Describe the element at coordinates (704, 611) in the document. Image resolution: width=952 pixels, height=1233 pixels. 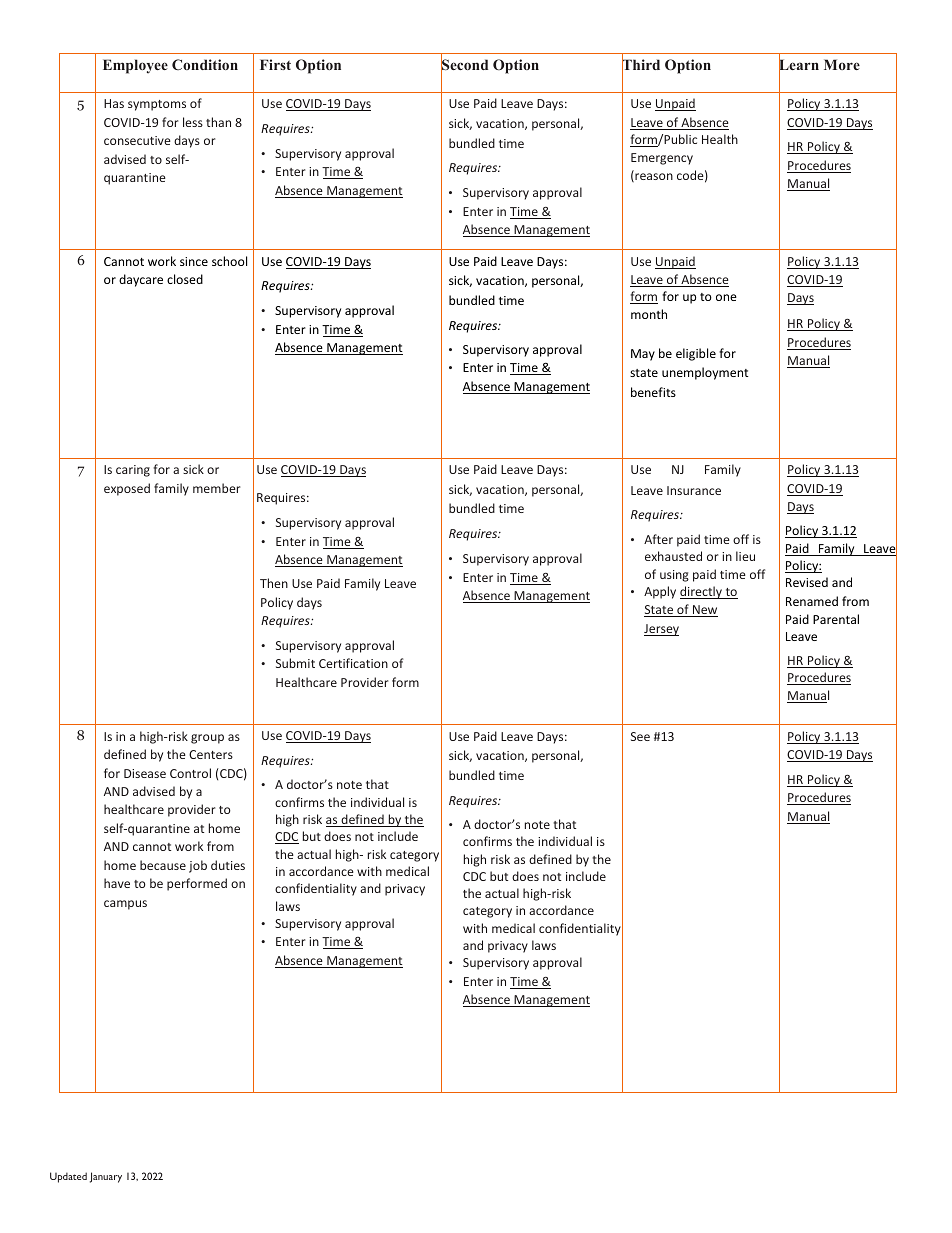
I see `New` at that location.
